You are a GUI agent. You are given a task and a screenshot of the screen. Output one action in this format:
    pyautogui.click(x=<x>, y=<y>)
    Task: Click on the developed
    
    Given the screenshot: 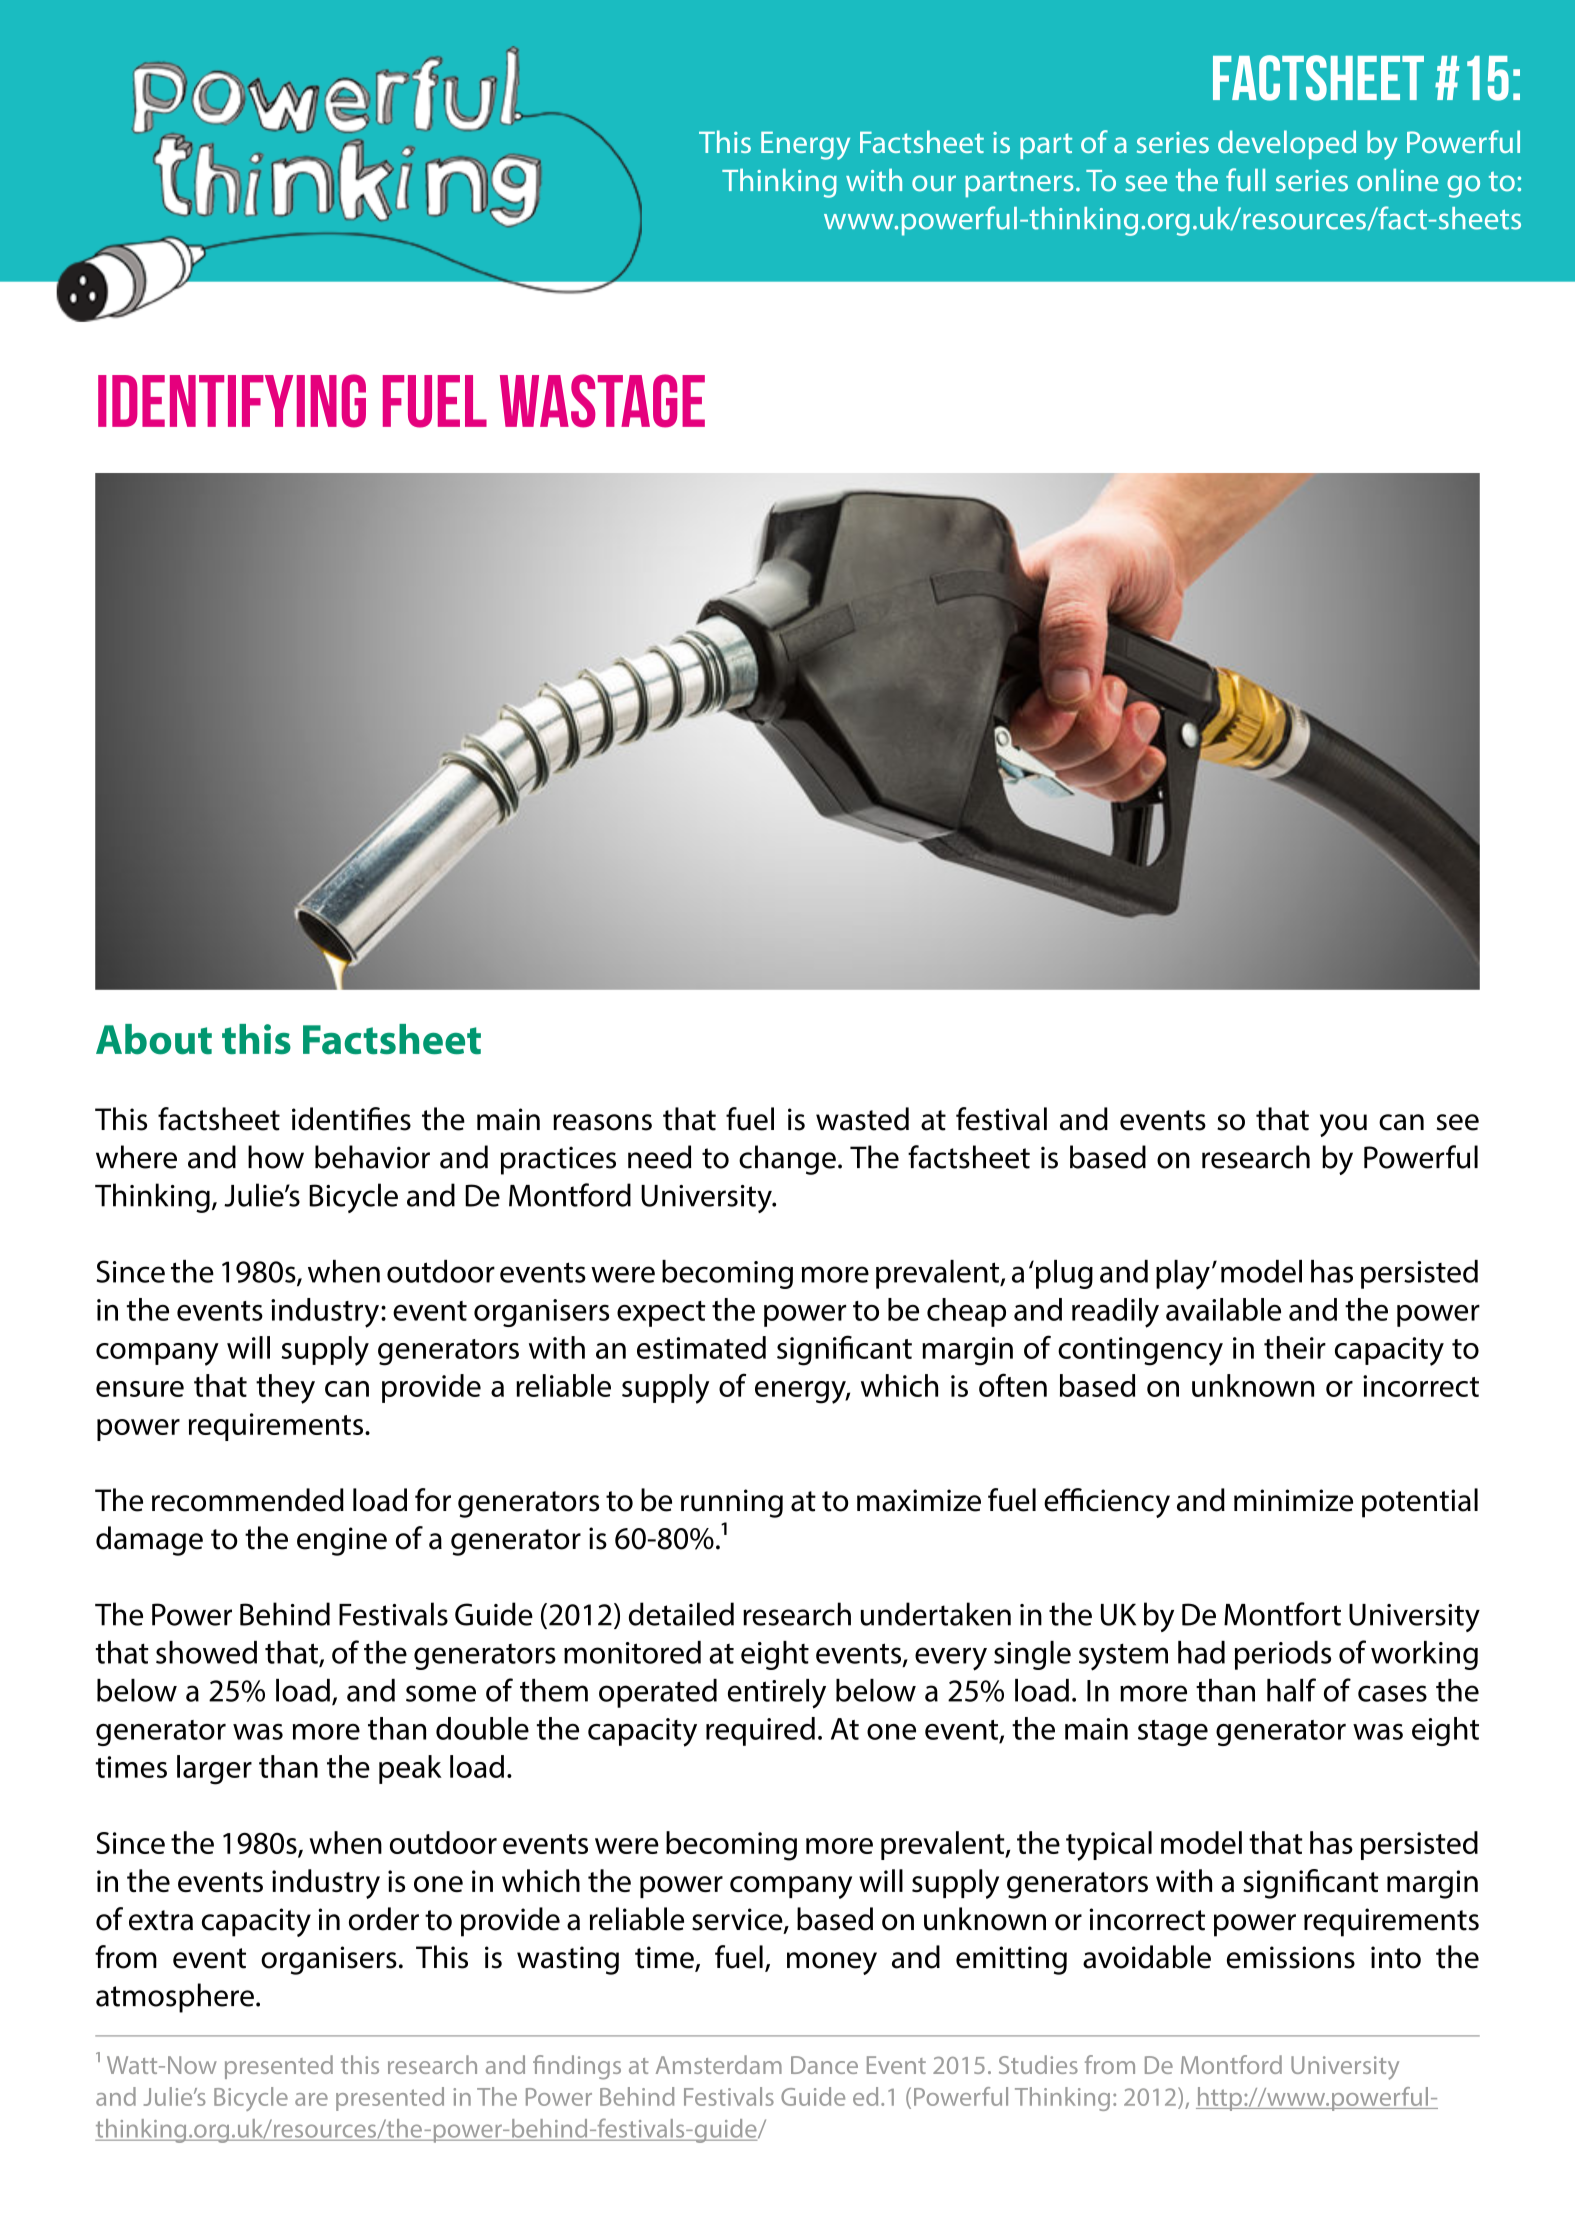 What is the action you would take?
    pyautogui.click(x=1287, y=144)
